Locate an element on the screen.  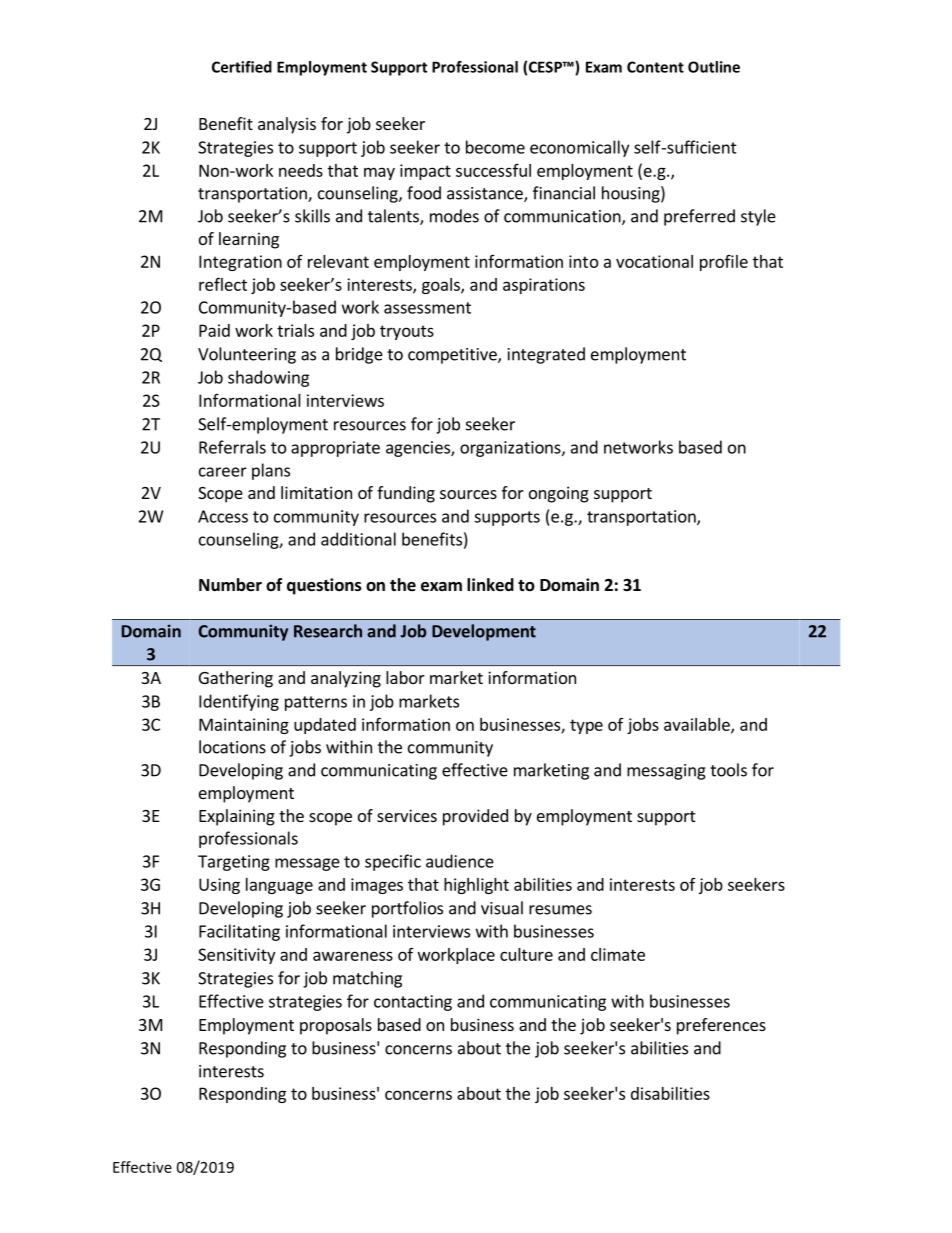
integrated is located at coordinates (546, 355).
